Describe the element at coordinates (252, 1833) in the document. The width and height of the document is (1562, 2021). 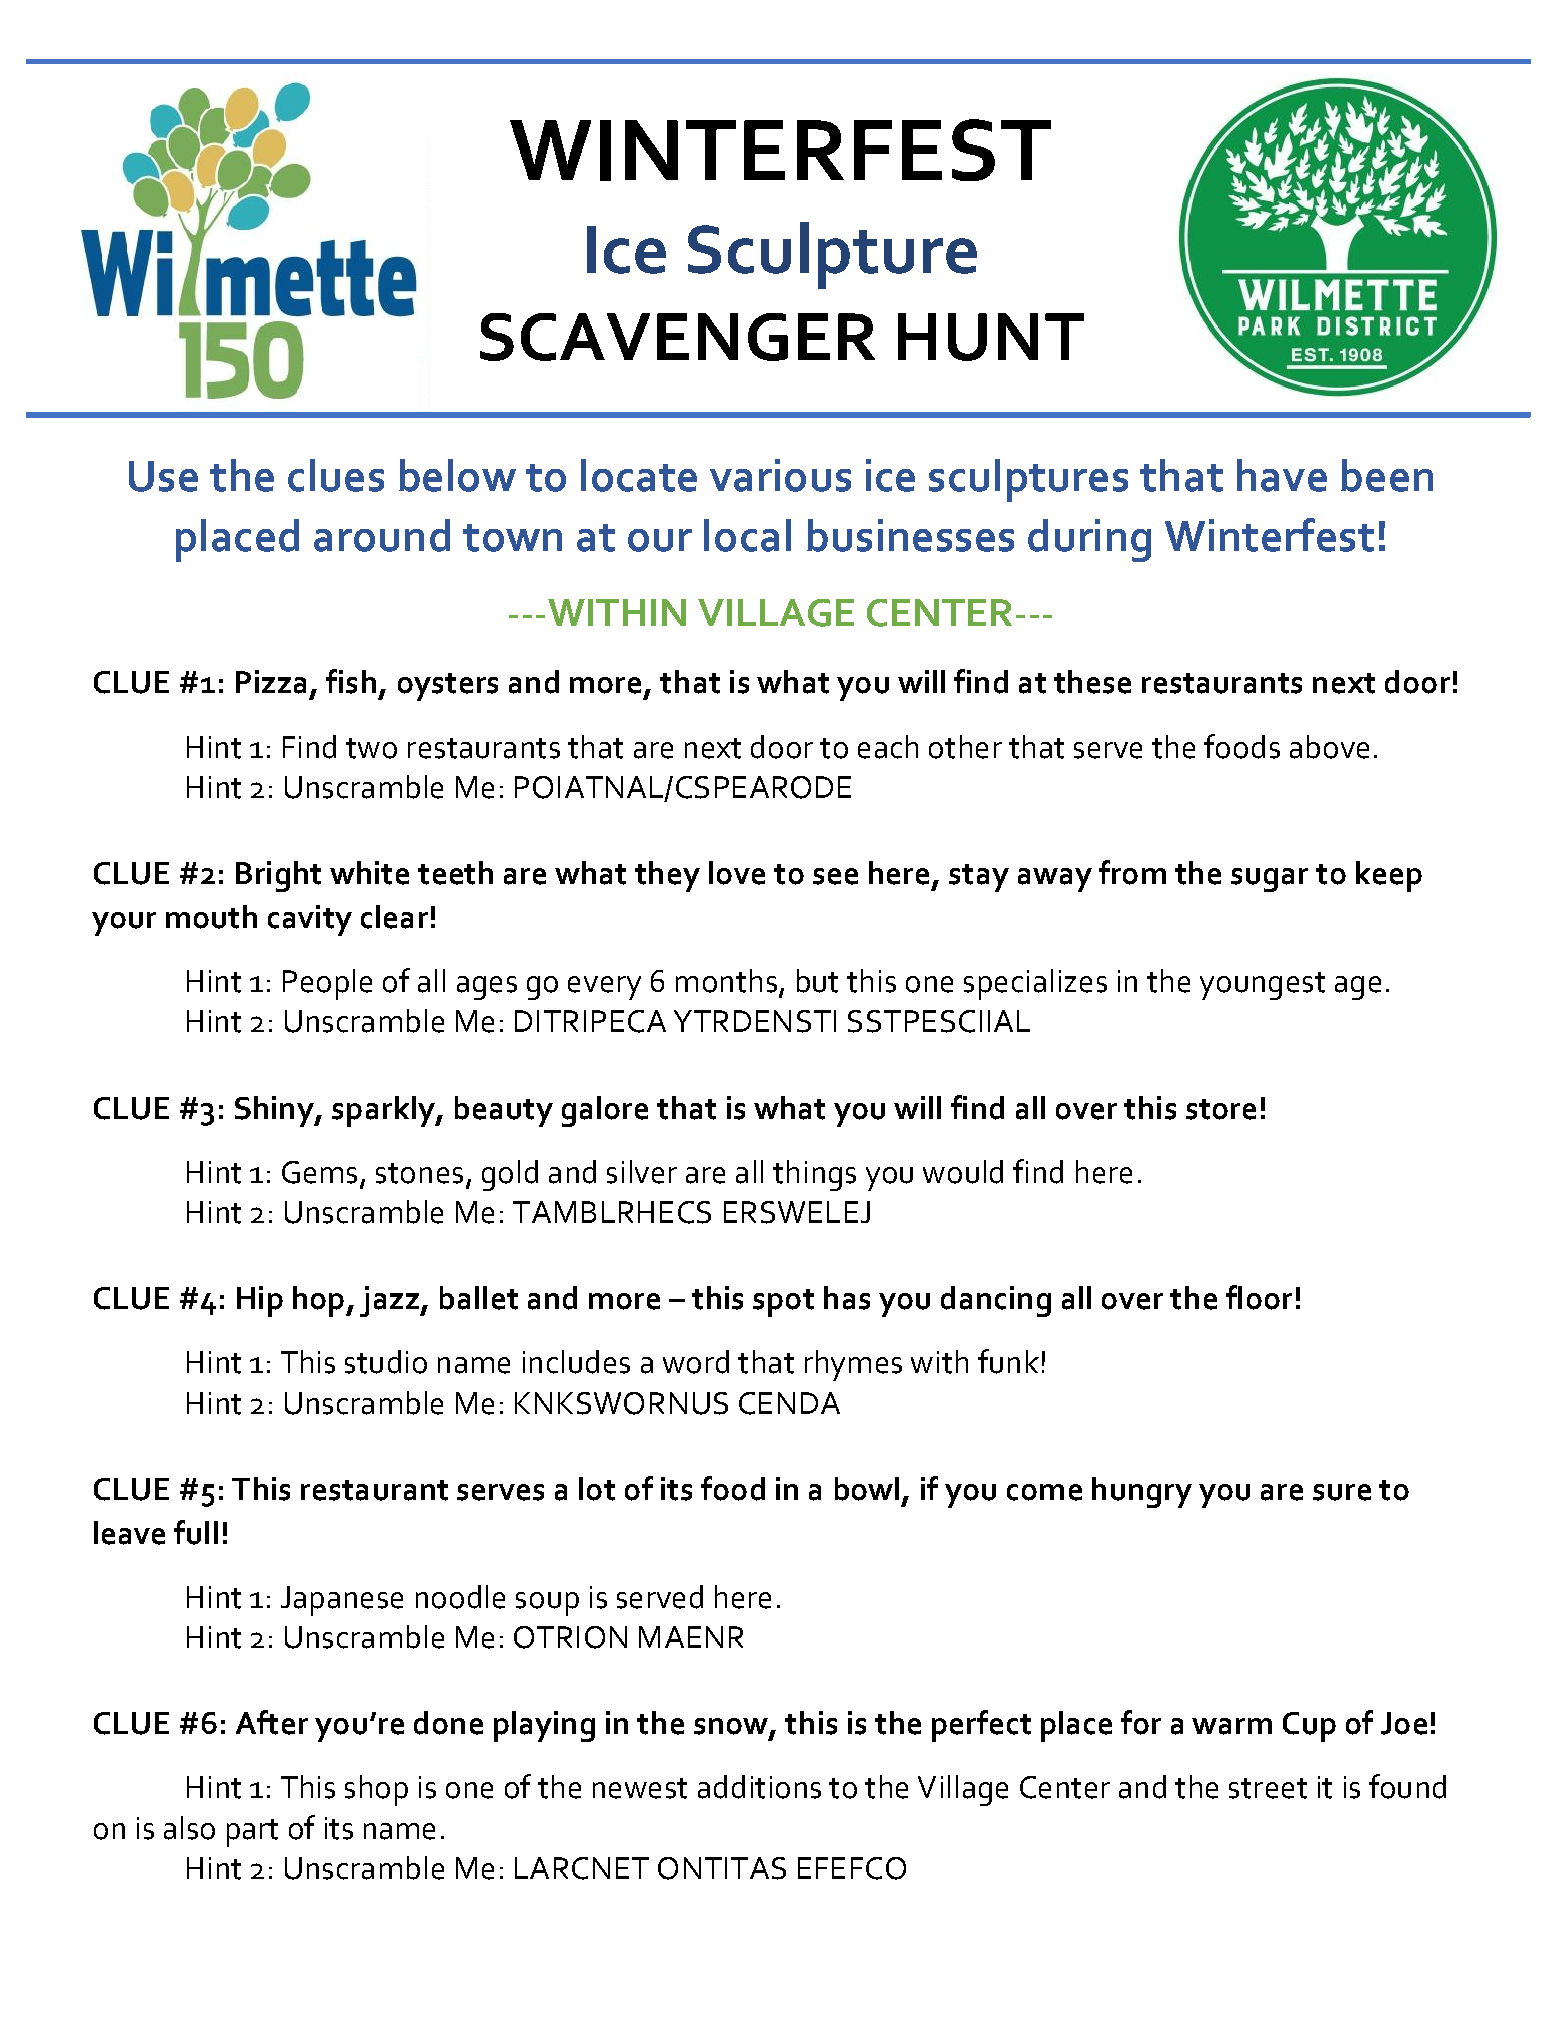
I see `part` at that location.
